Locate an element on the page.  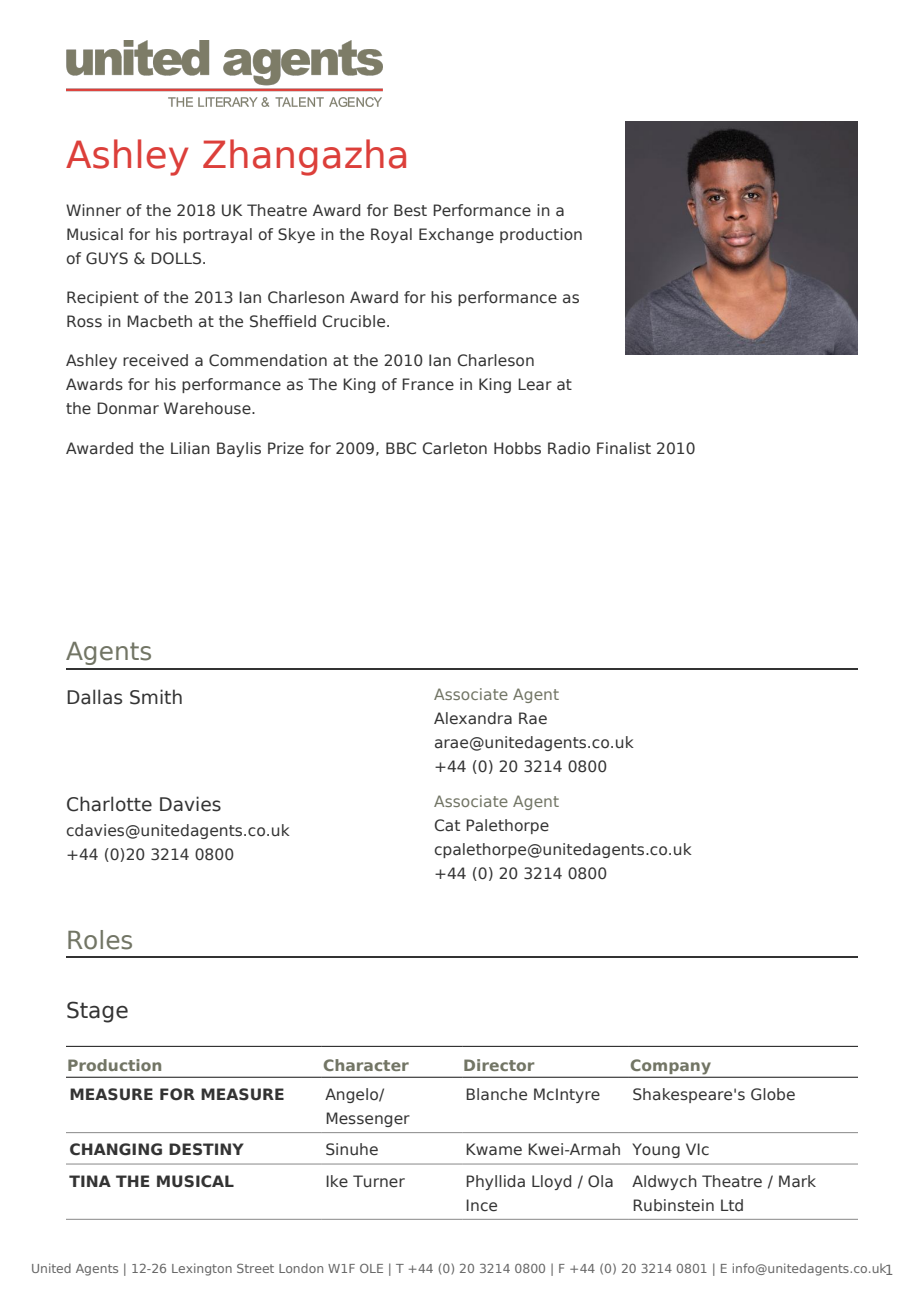
Cat is located at coordinates (447, 825).
